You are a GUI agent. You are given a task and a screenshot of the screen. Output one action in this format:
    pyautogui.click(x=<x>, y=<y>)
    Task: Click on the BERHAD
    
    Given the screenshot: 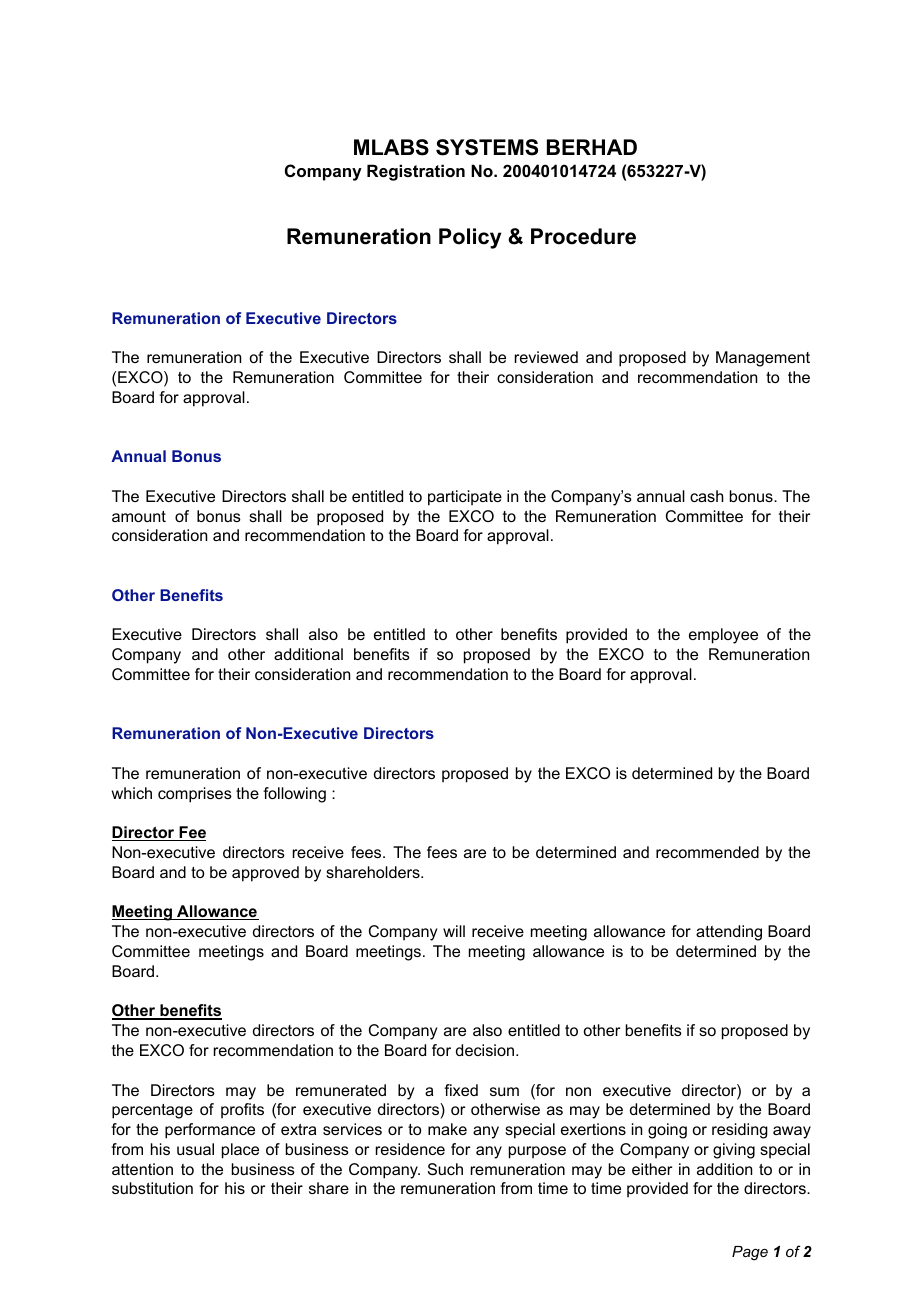 What is the action you would take?
    pyautogui.click(x=592, y=147)
